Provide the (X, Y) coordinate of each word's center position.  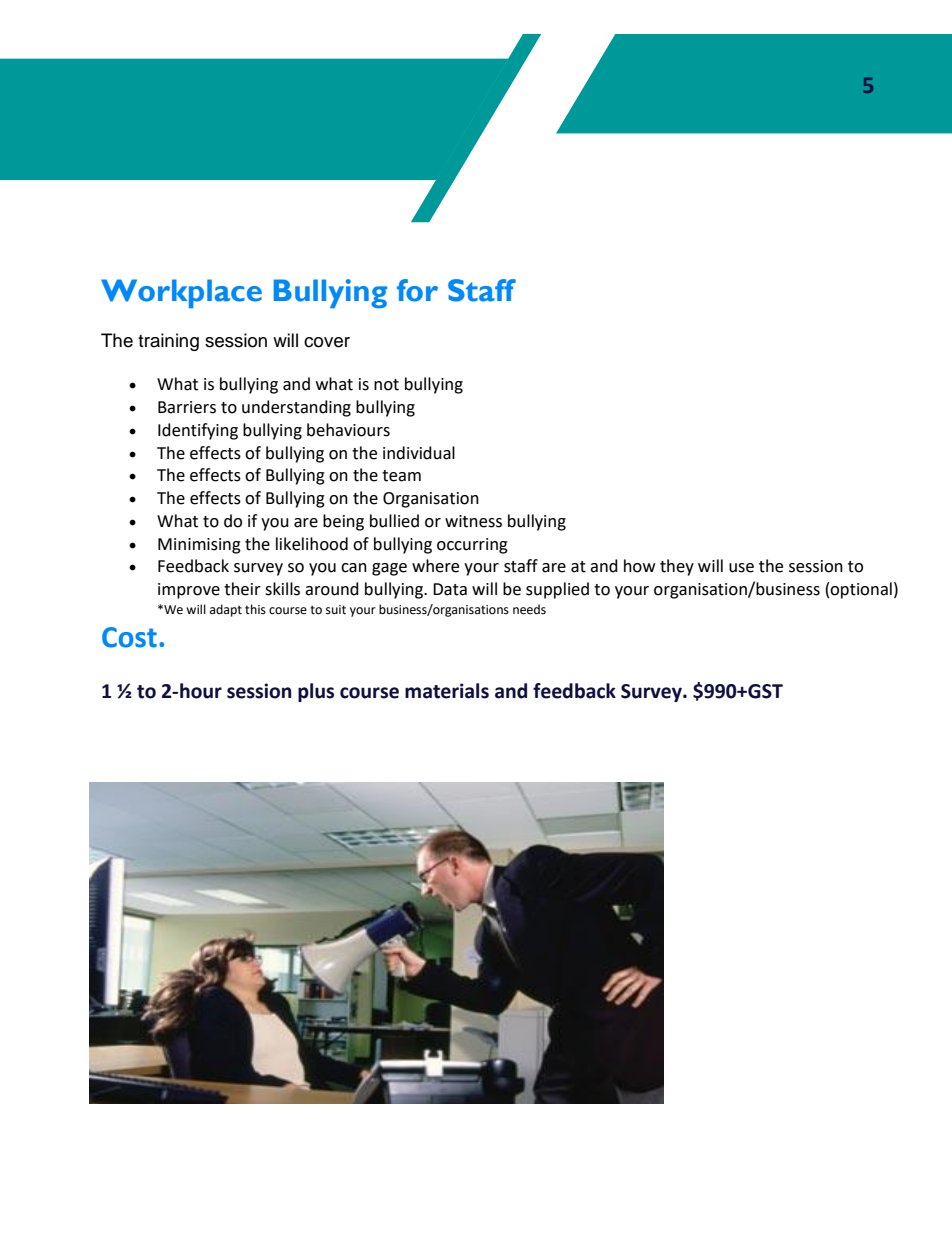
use (741, 568)
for (417, 290)
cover (327, 342)
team (401, 476)
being (343, 522)
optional (861, 590)
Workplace (181, 293)
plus (316, 692)
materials (447, 691)
